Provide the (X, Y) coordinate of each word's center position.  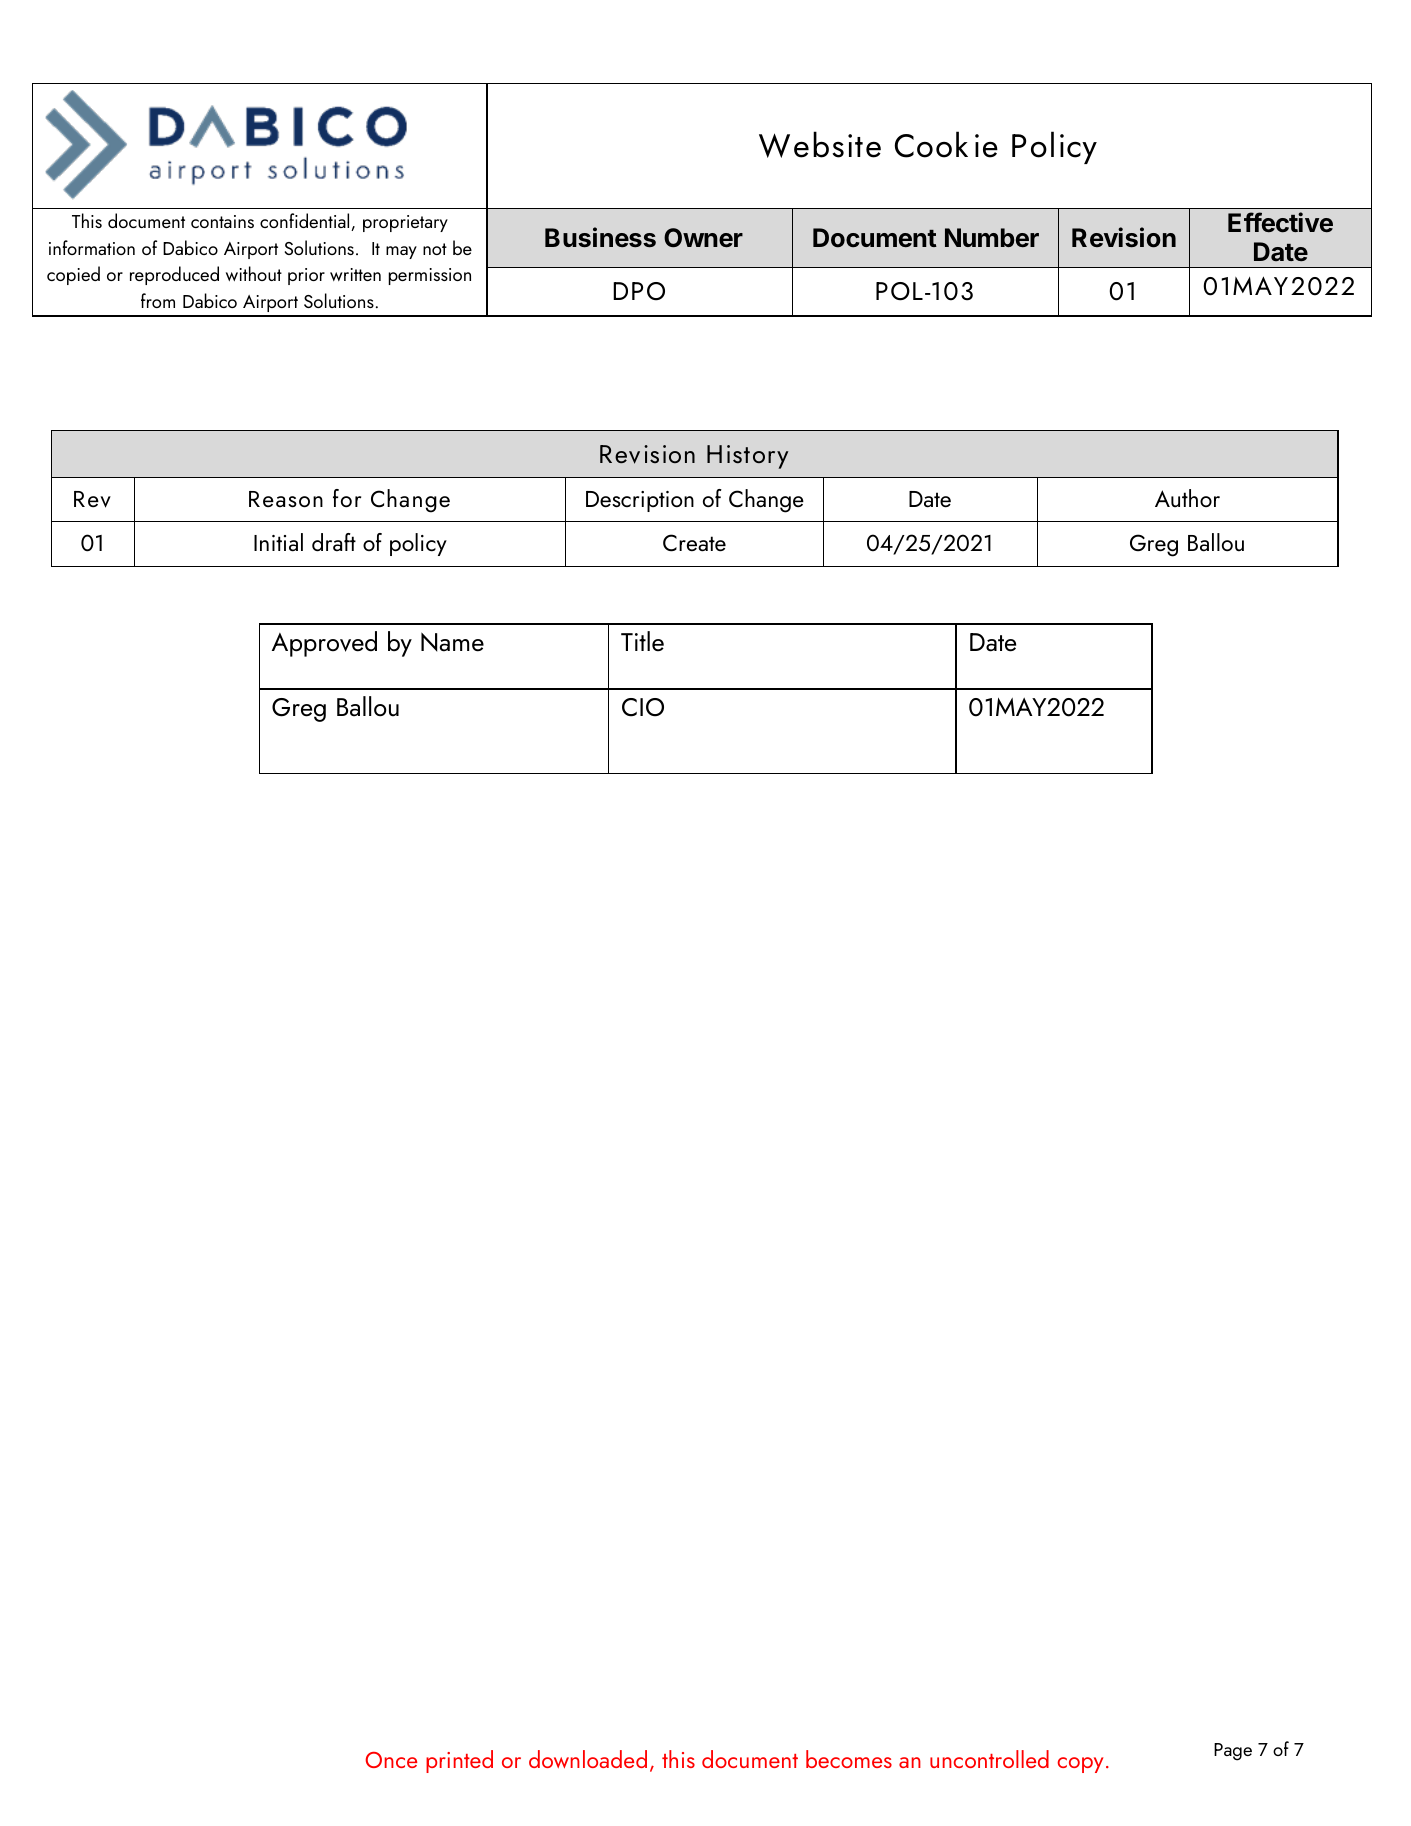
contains (222, 221)
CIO (643, 707)
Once (391, 1760)
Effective (1280, 222)
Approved (324, 644)
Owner (703, 238)
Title (642, 641)
